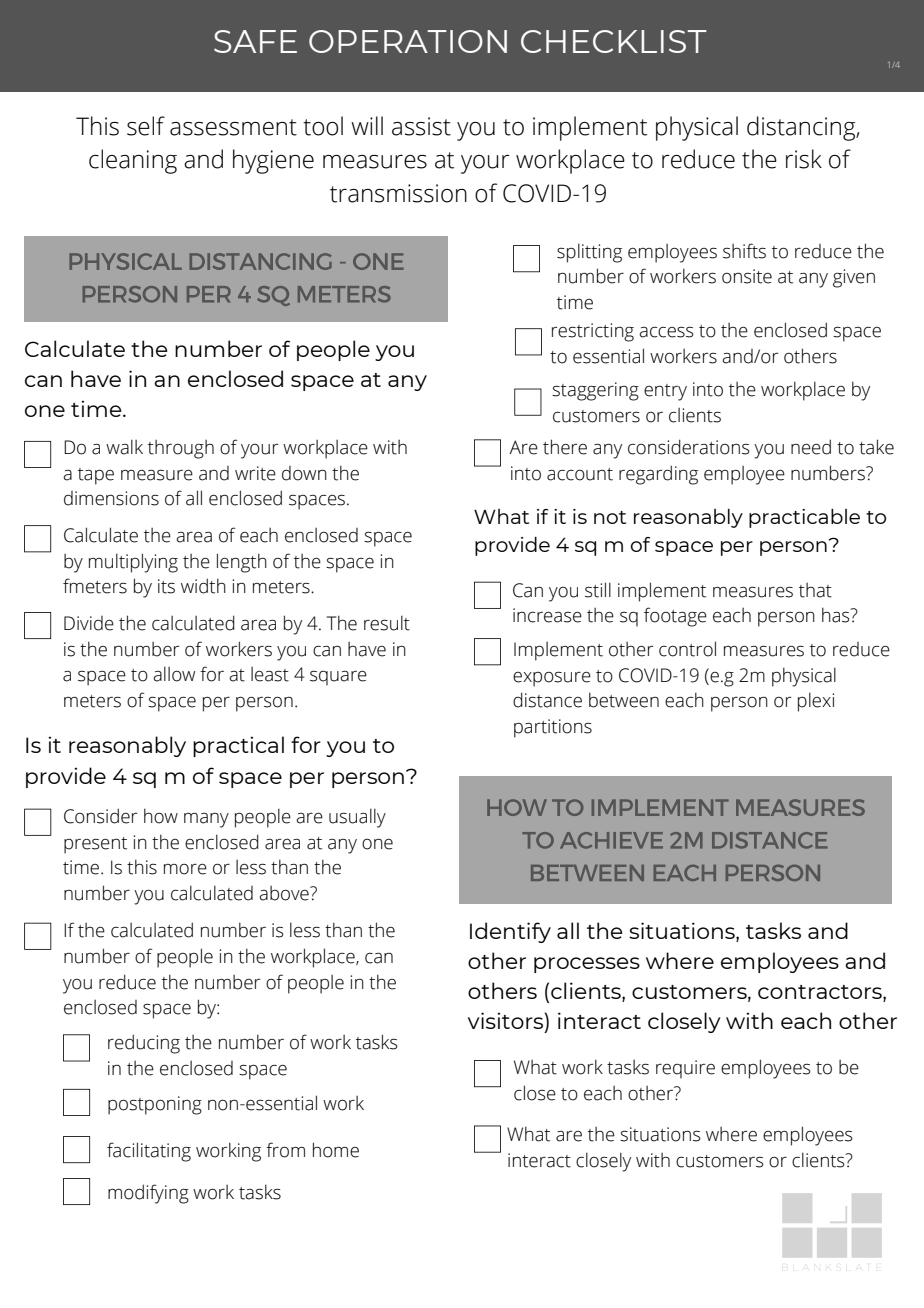 The width and height of the screenshot is (924, 1308). I want to click on self, so click(146, 126).
